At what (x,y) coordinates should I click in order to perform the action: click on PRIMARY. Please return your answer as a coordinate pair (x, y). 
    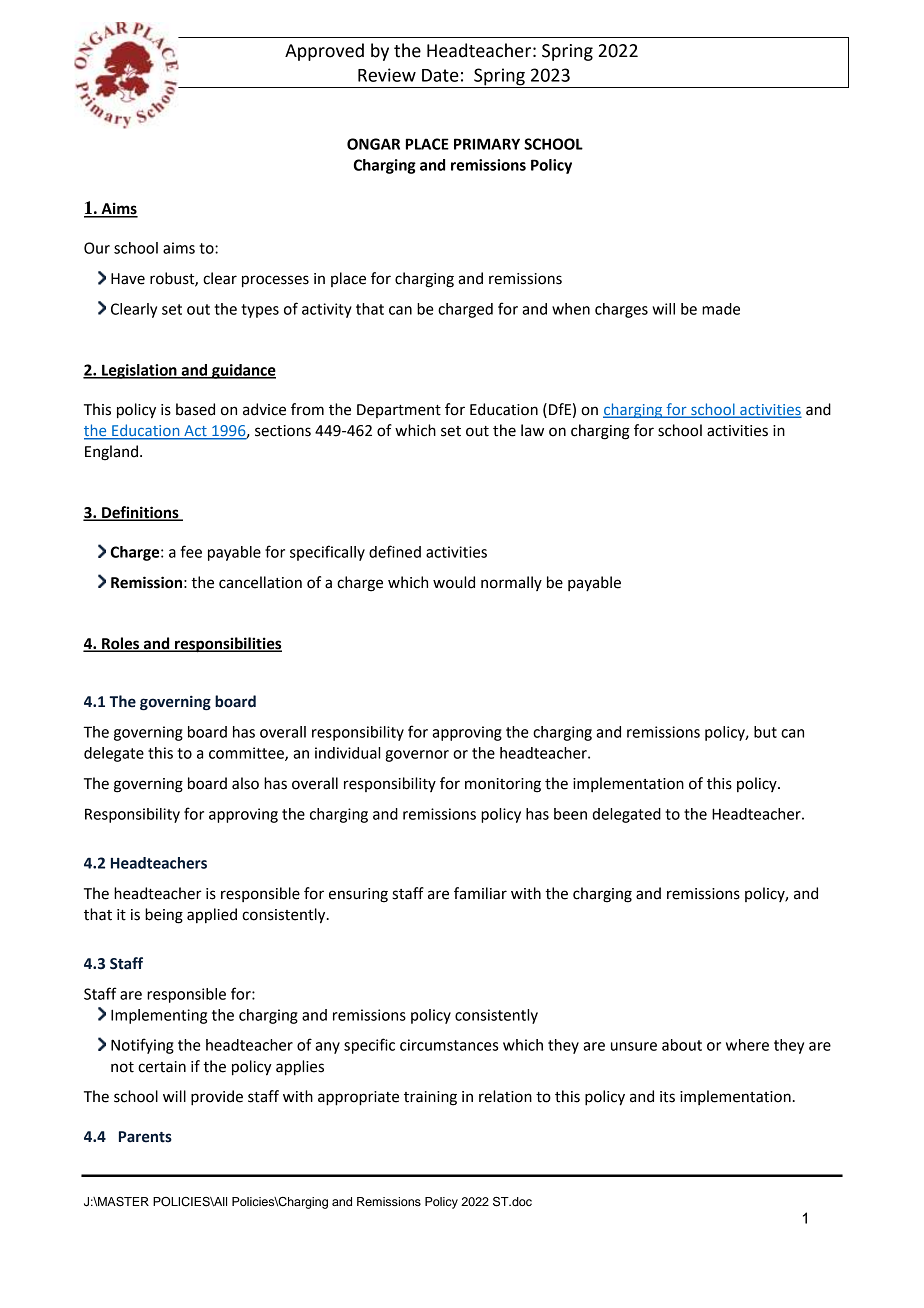
    Looking at the image, I should click on (487, 144).
